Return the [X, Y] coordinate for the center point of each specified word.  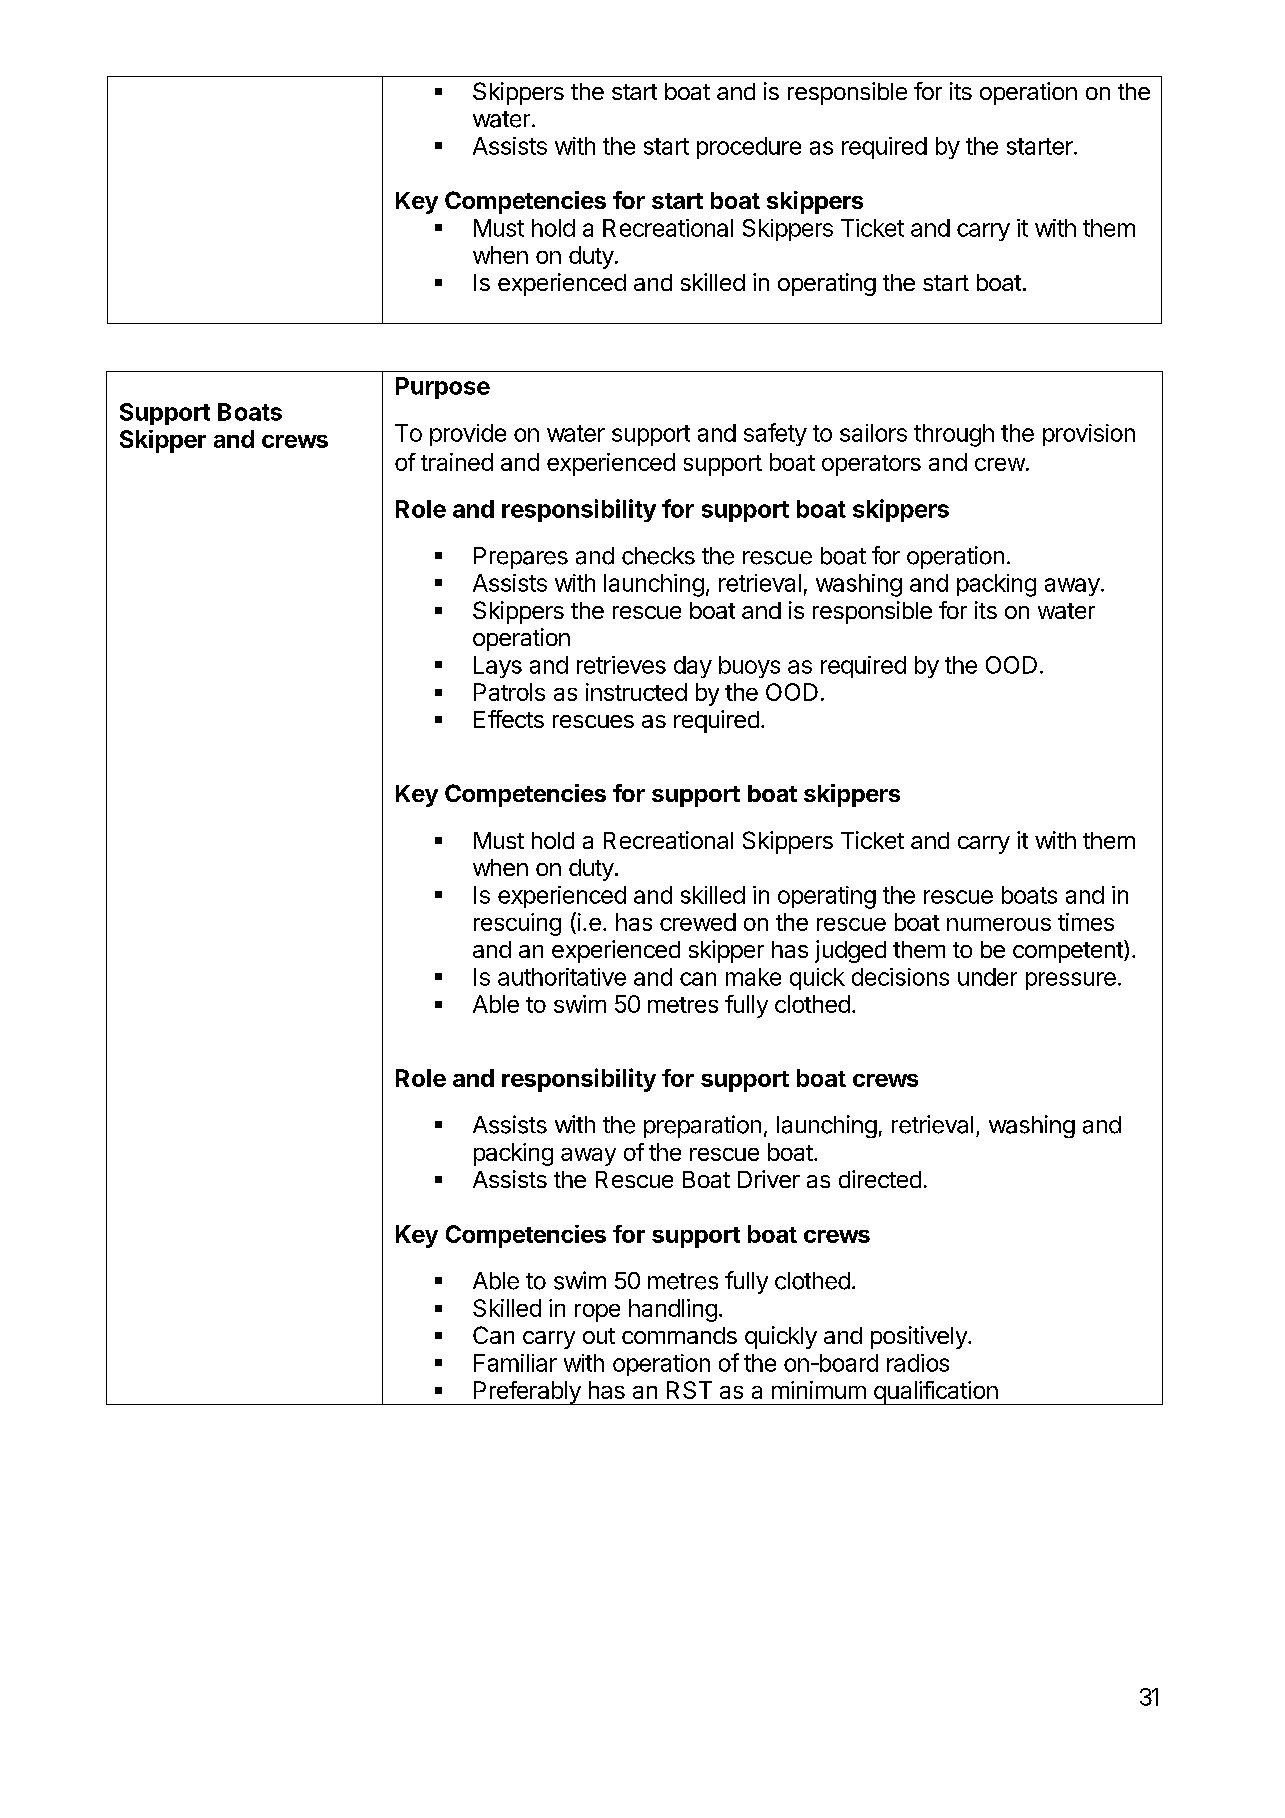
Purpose [443, 388]
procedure [749, 148]
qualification [935, 1393]
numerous [999, 924]
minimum [819, 1390]
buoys [749, 667]
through [954, 435]
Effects [509, 719]
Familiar [515, 1363]
